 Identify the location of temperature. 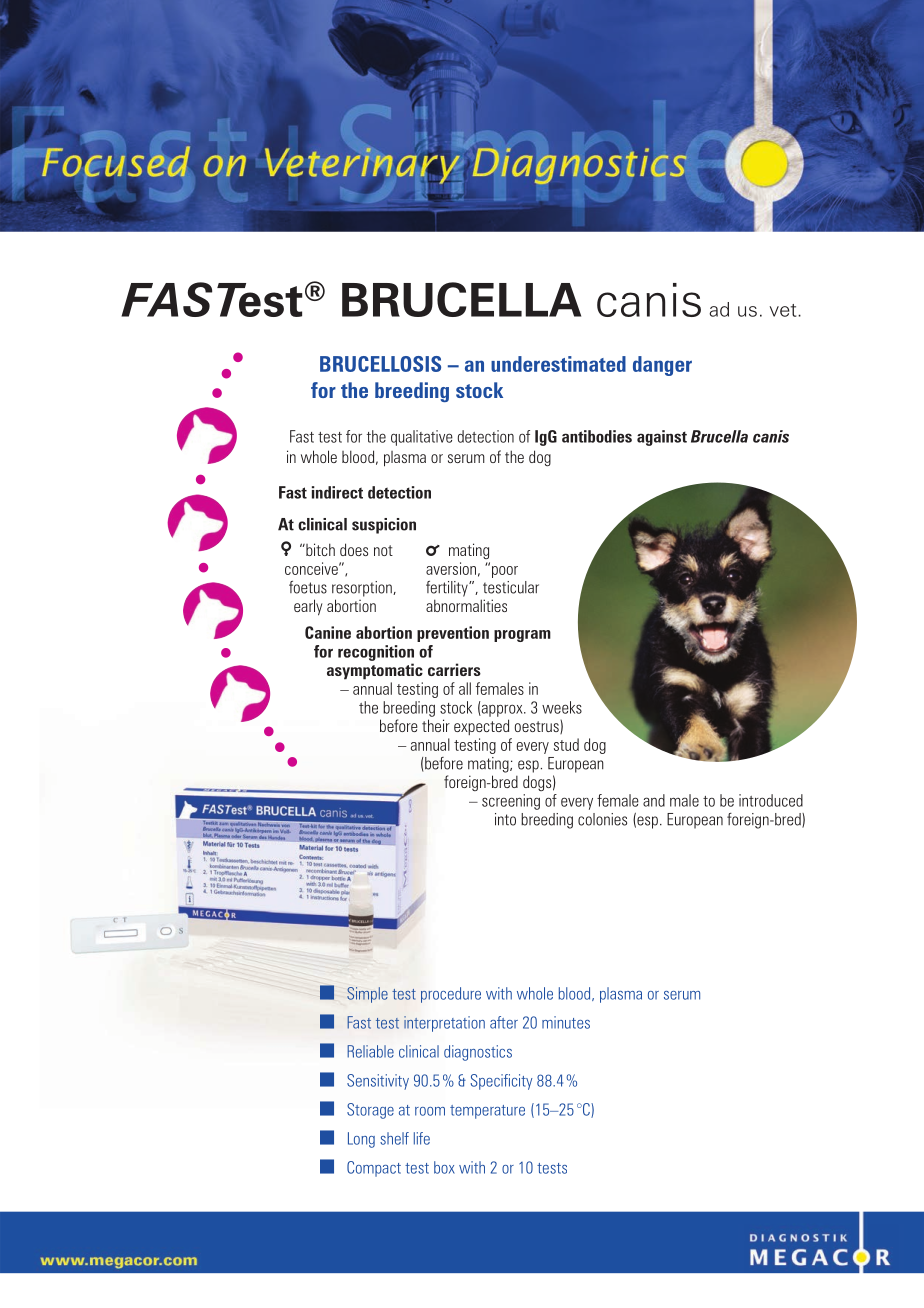
(487, 1112).
